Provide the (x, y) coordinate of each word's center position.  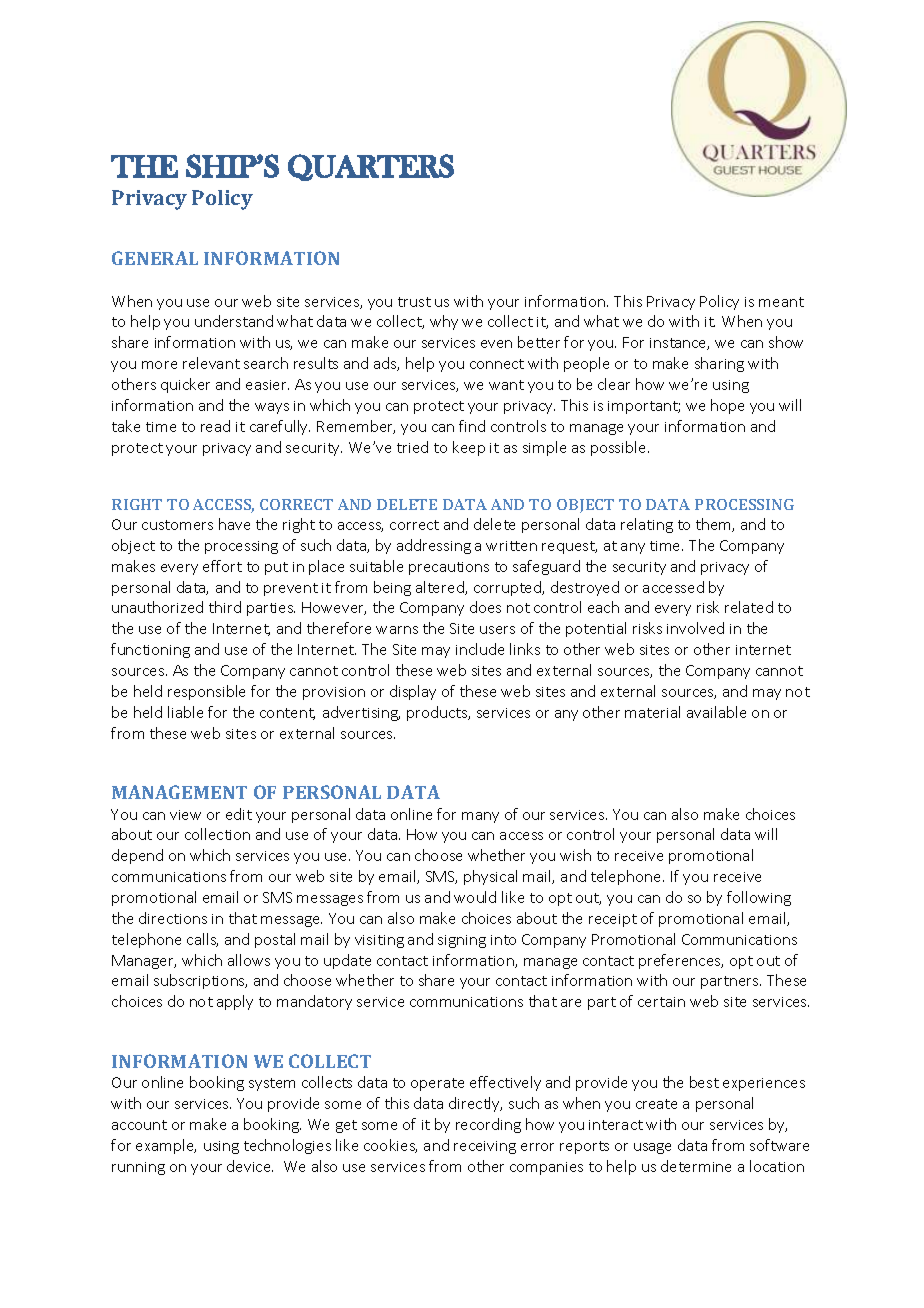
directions (173, 918)
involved (695, 628)
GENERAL (155, 258)
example (166, 1146)
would (475, 897)
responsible (206, 692)
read (215, 426)
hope (727, 406)
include (480, 649)
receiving (485, 1147)
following (759, 898)
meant (781, 302)
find (472, 426)
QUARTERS (371, 167)
